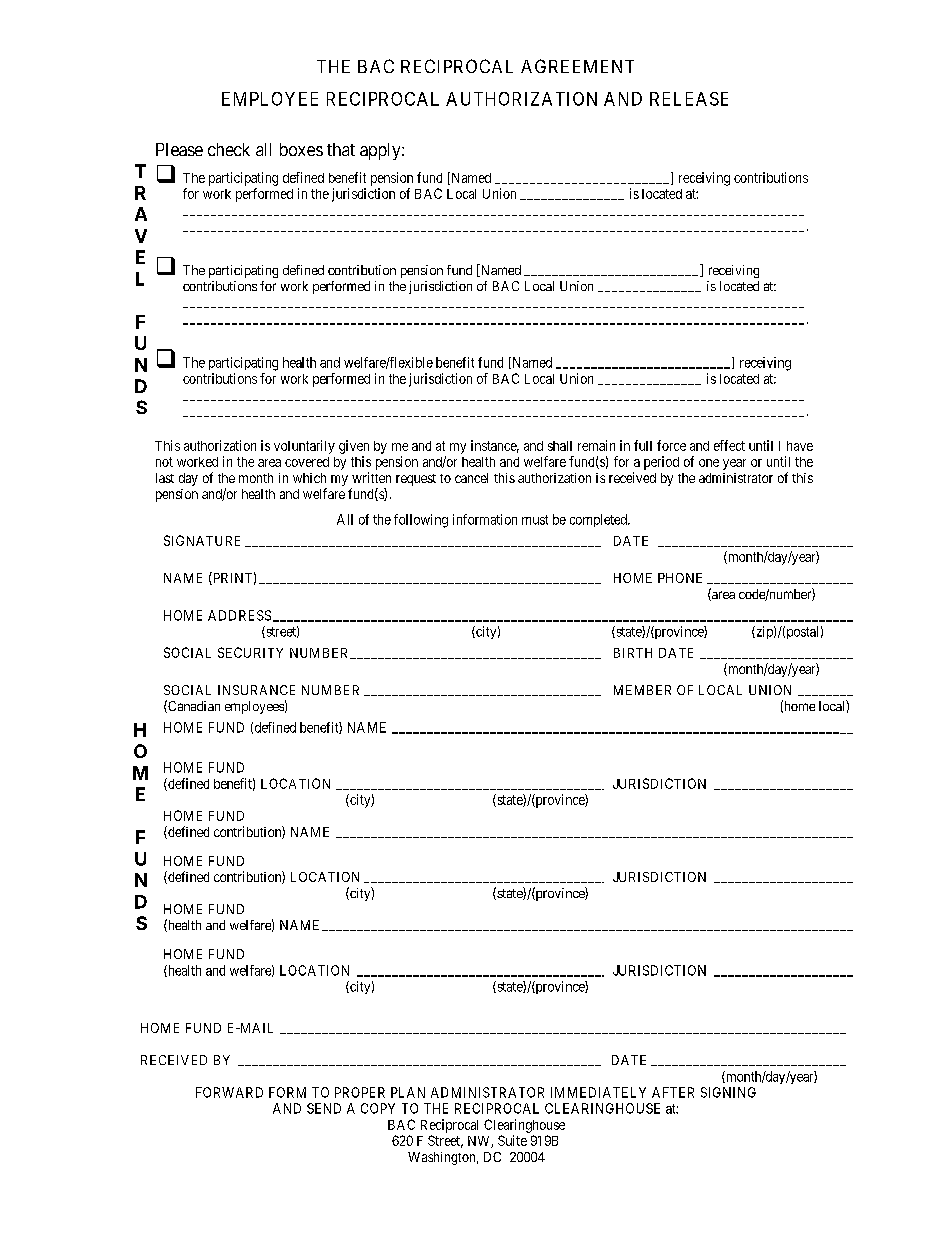  What do you see at coordinates (729, 445) in the image?
I see `effect` at bounding box center [729, 445].
